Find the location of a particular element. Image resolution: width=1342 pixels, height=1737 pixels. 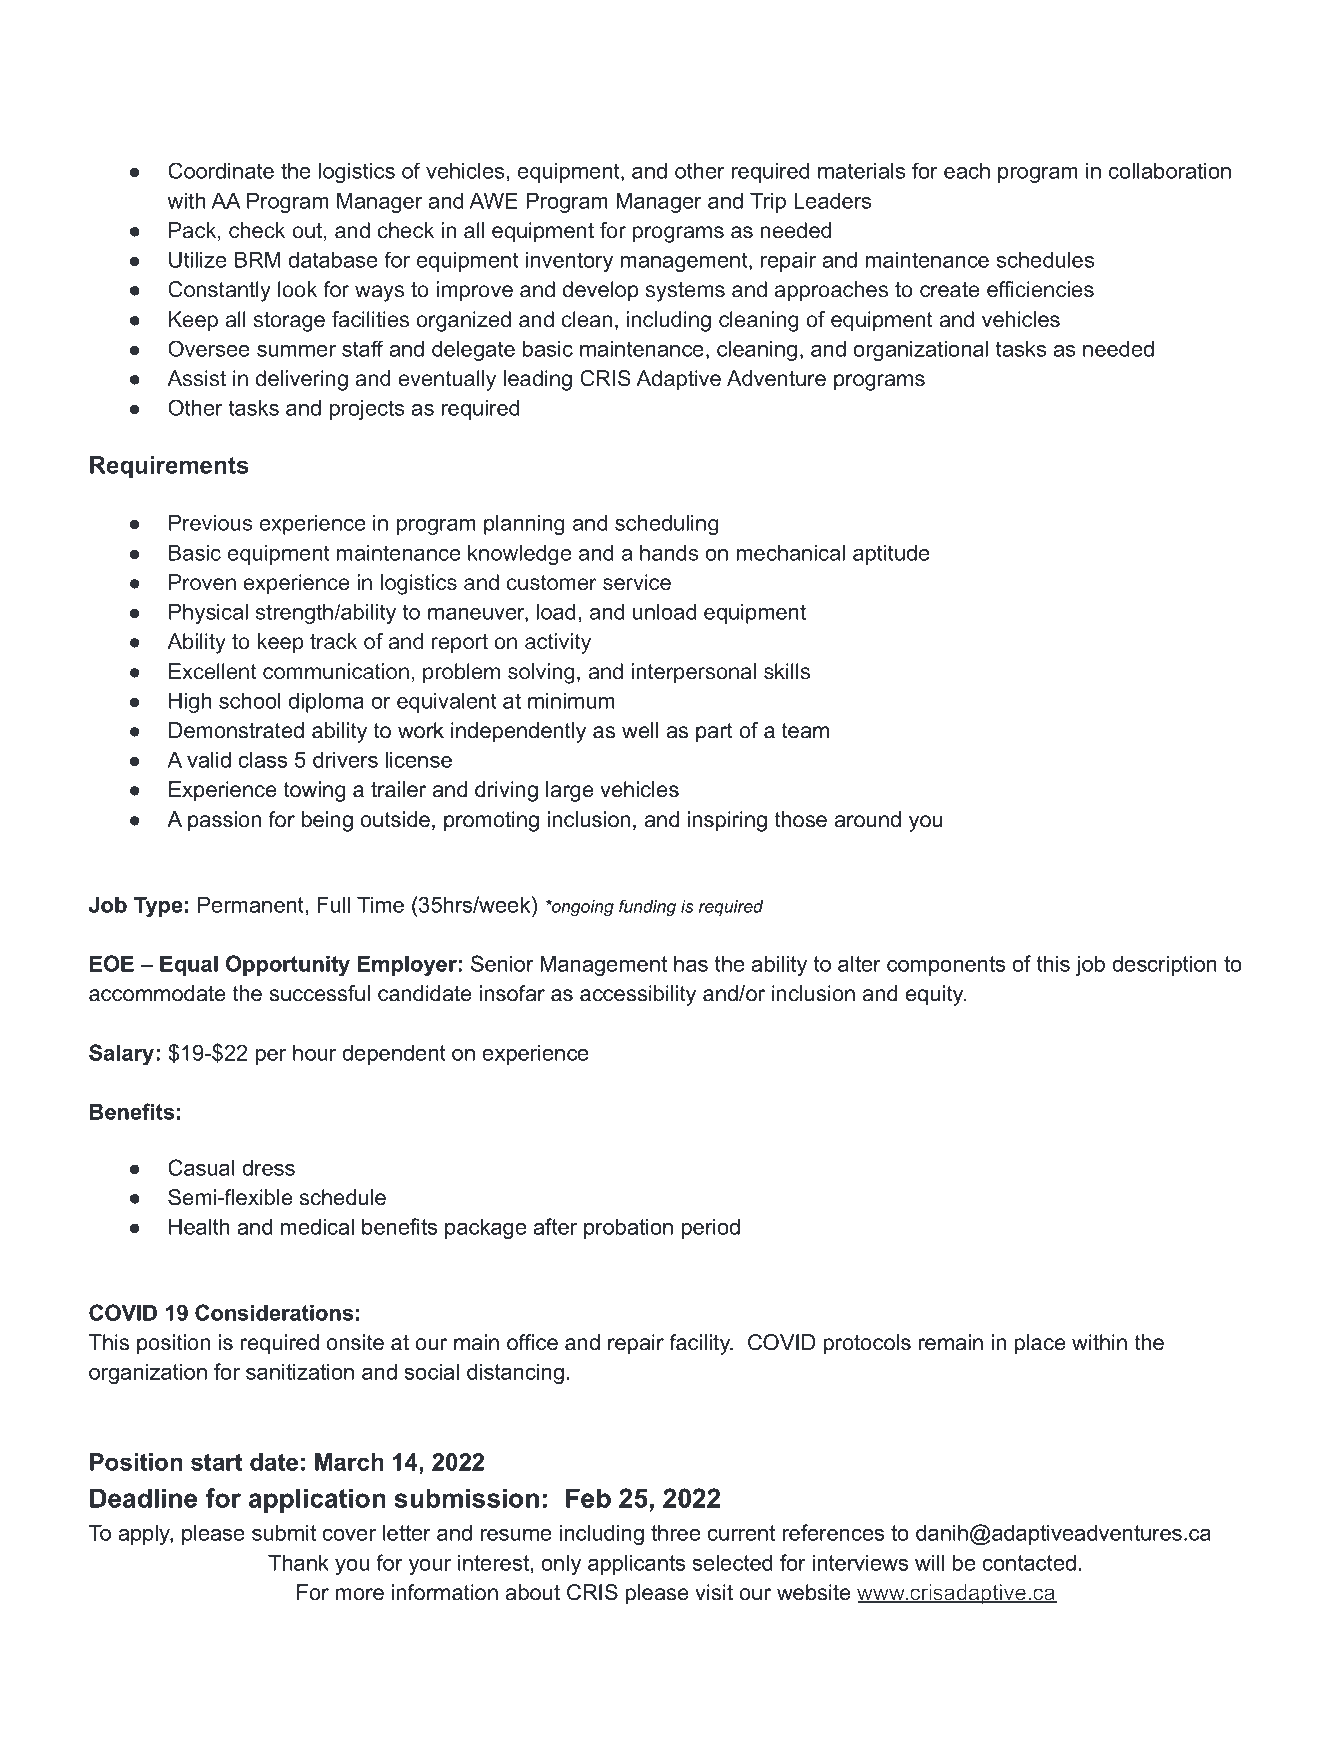

applicants is located at coordinates (636, 1564).
